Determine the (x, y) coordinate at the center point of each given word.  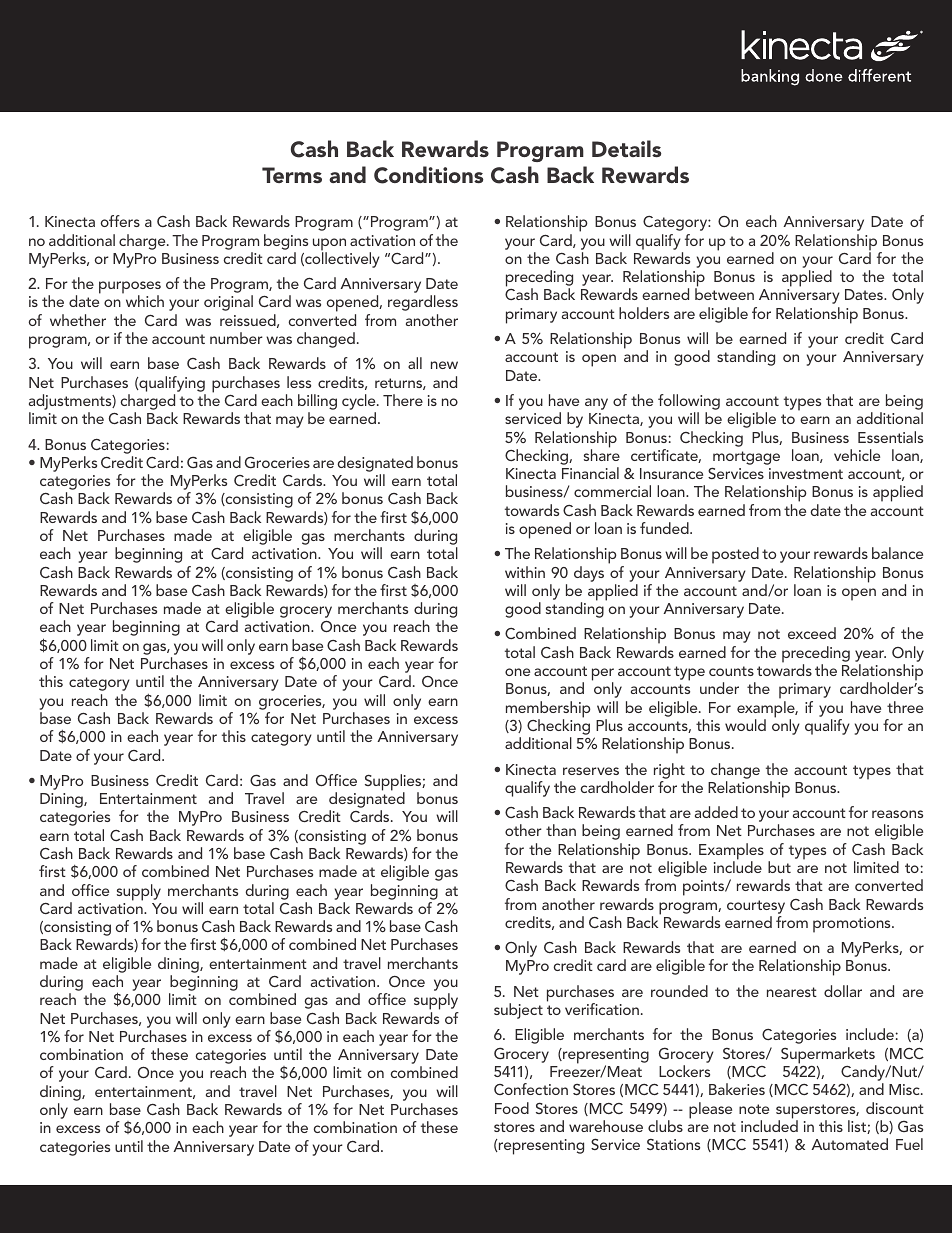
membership (548, 710)
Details (627, 148)
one (517, 672)
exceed (812, 633)
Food (512, 1108)
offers (120, 221)
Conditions (429, 175)
